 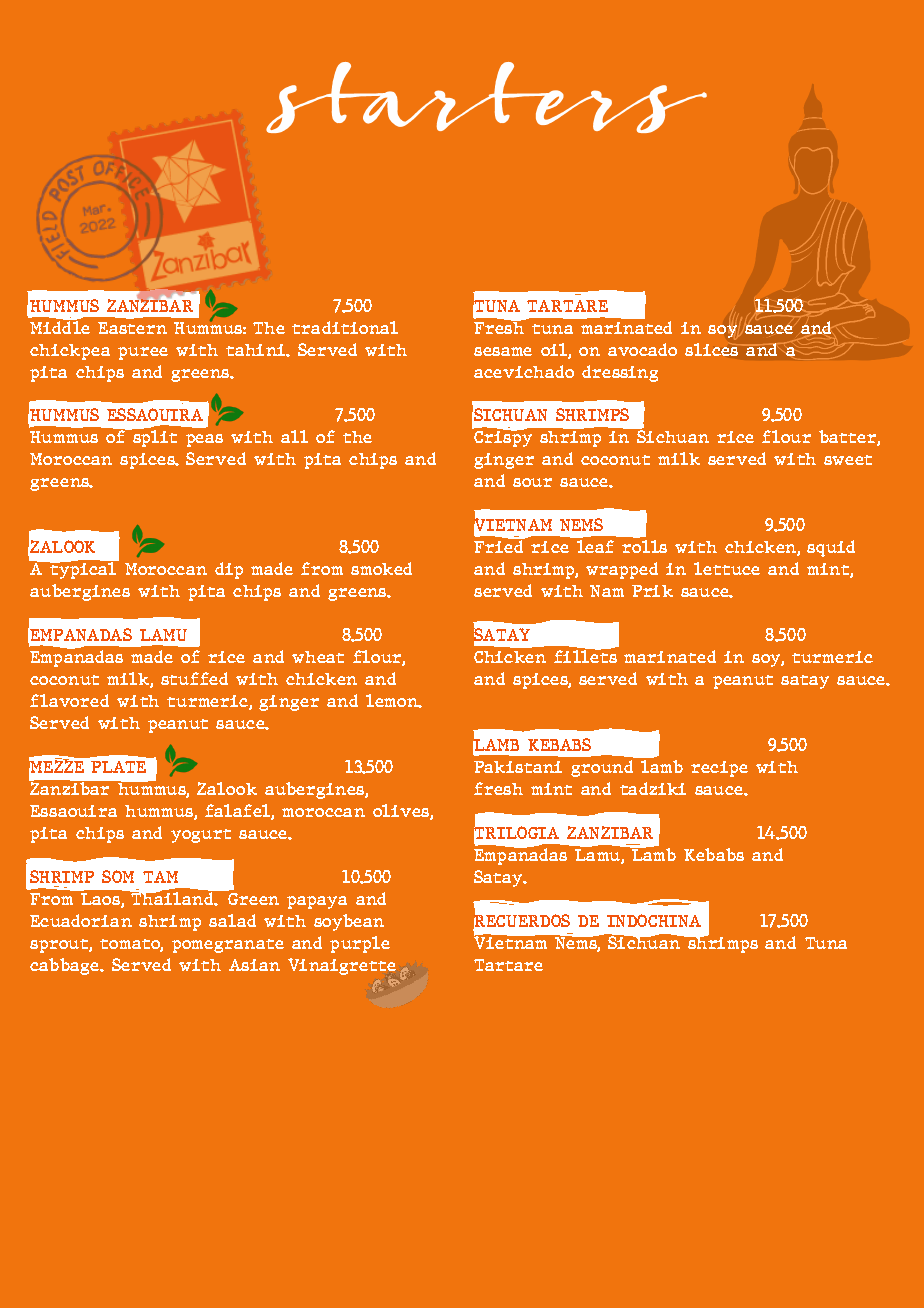 What do you see at coordinates (518, 767) in the screenshot?
I see `Pakistani` at bounding box center [518, 767].
